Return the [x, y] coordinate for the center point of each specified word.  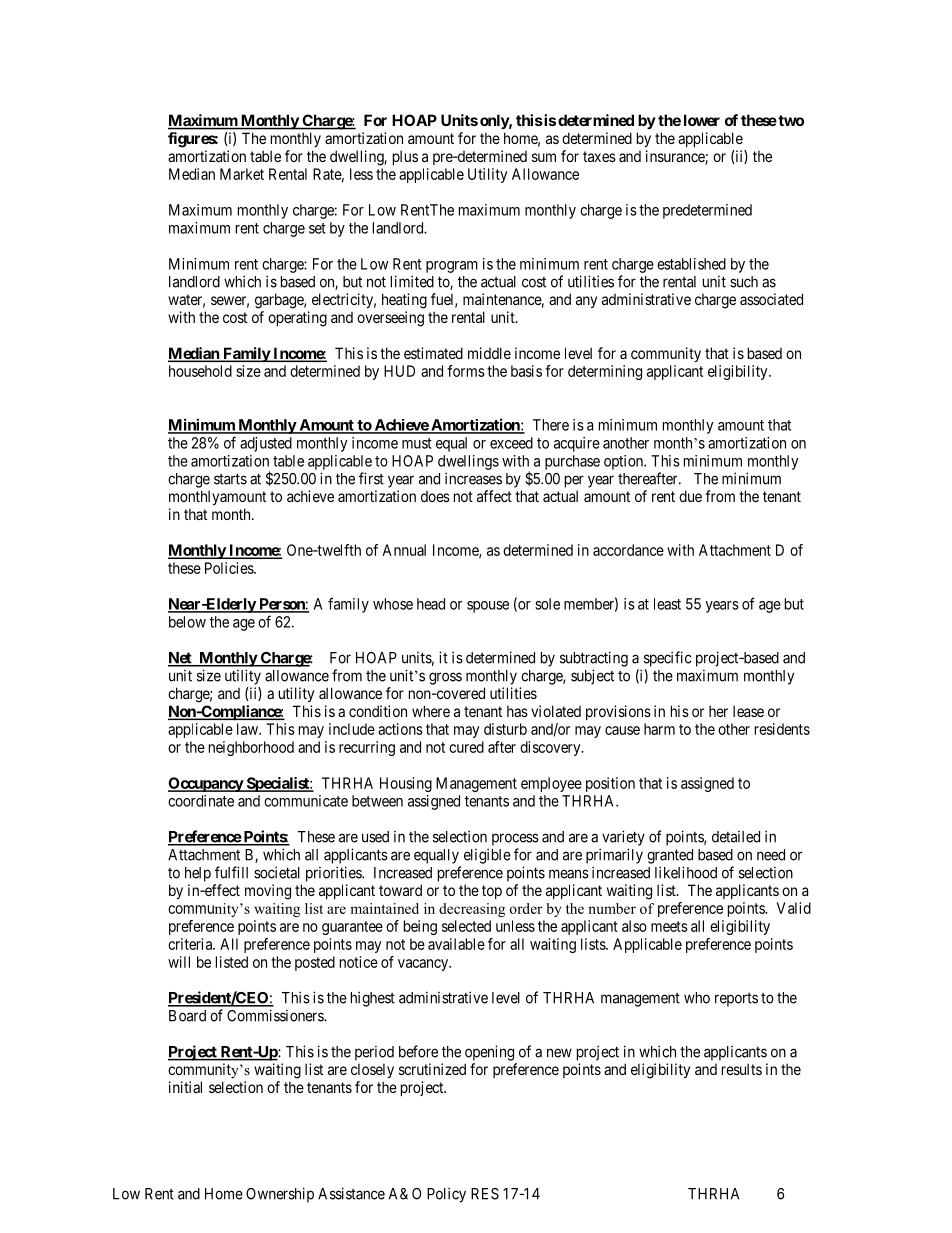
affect [494, 496]
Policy [446, 1195]
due [690, 496]
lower [702, 120]
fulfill [231, 872]
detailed [736, 837]
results [742, 1069]
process [515, 839]
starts [230, 479]
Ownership [280, 1195]
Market [242, 174]
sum [544, 157]
